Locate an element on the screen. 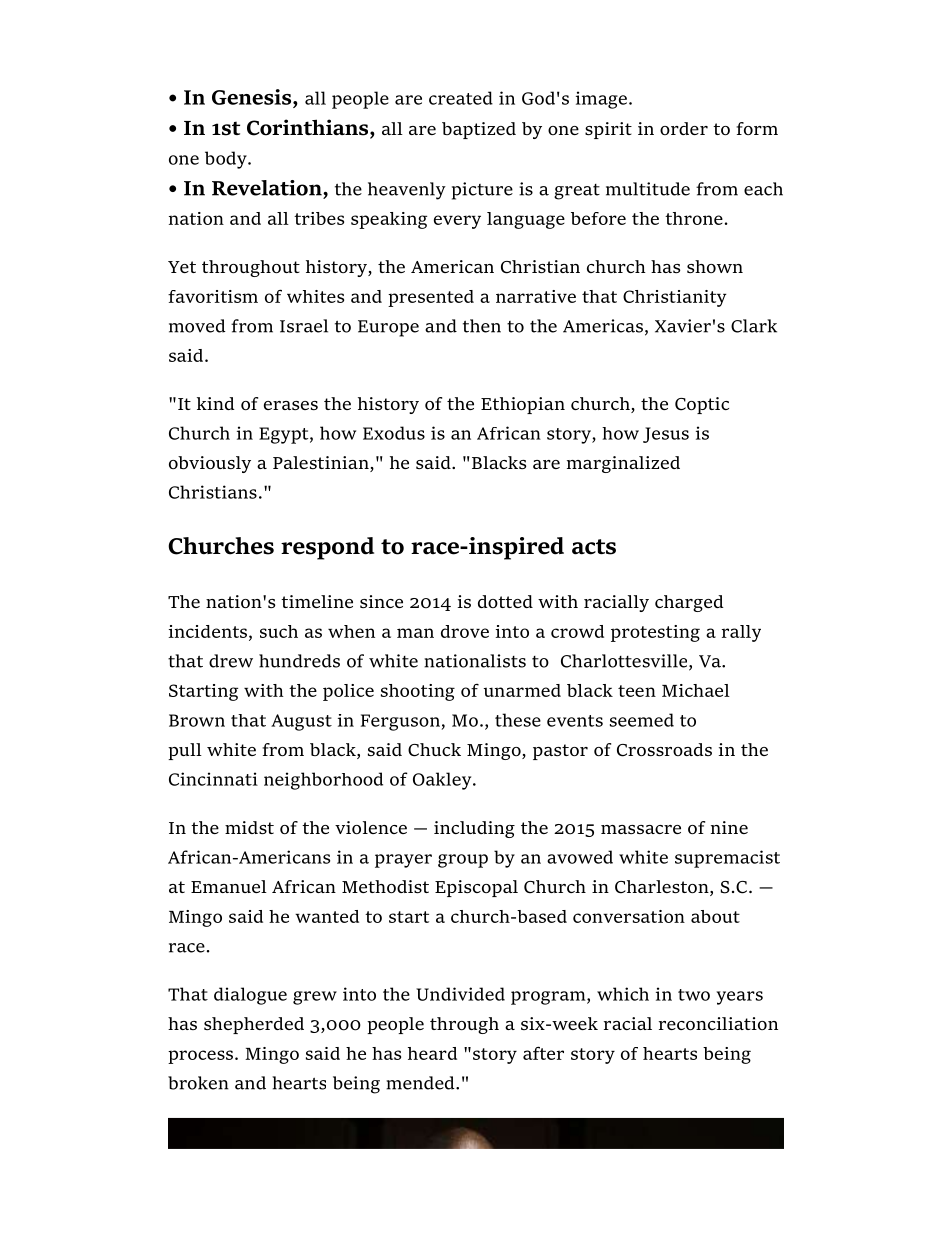  Jesus is located at coordinates (666, 435).
